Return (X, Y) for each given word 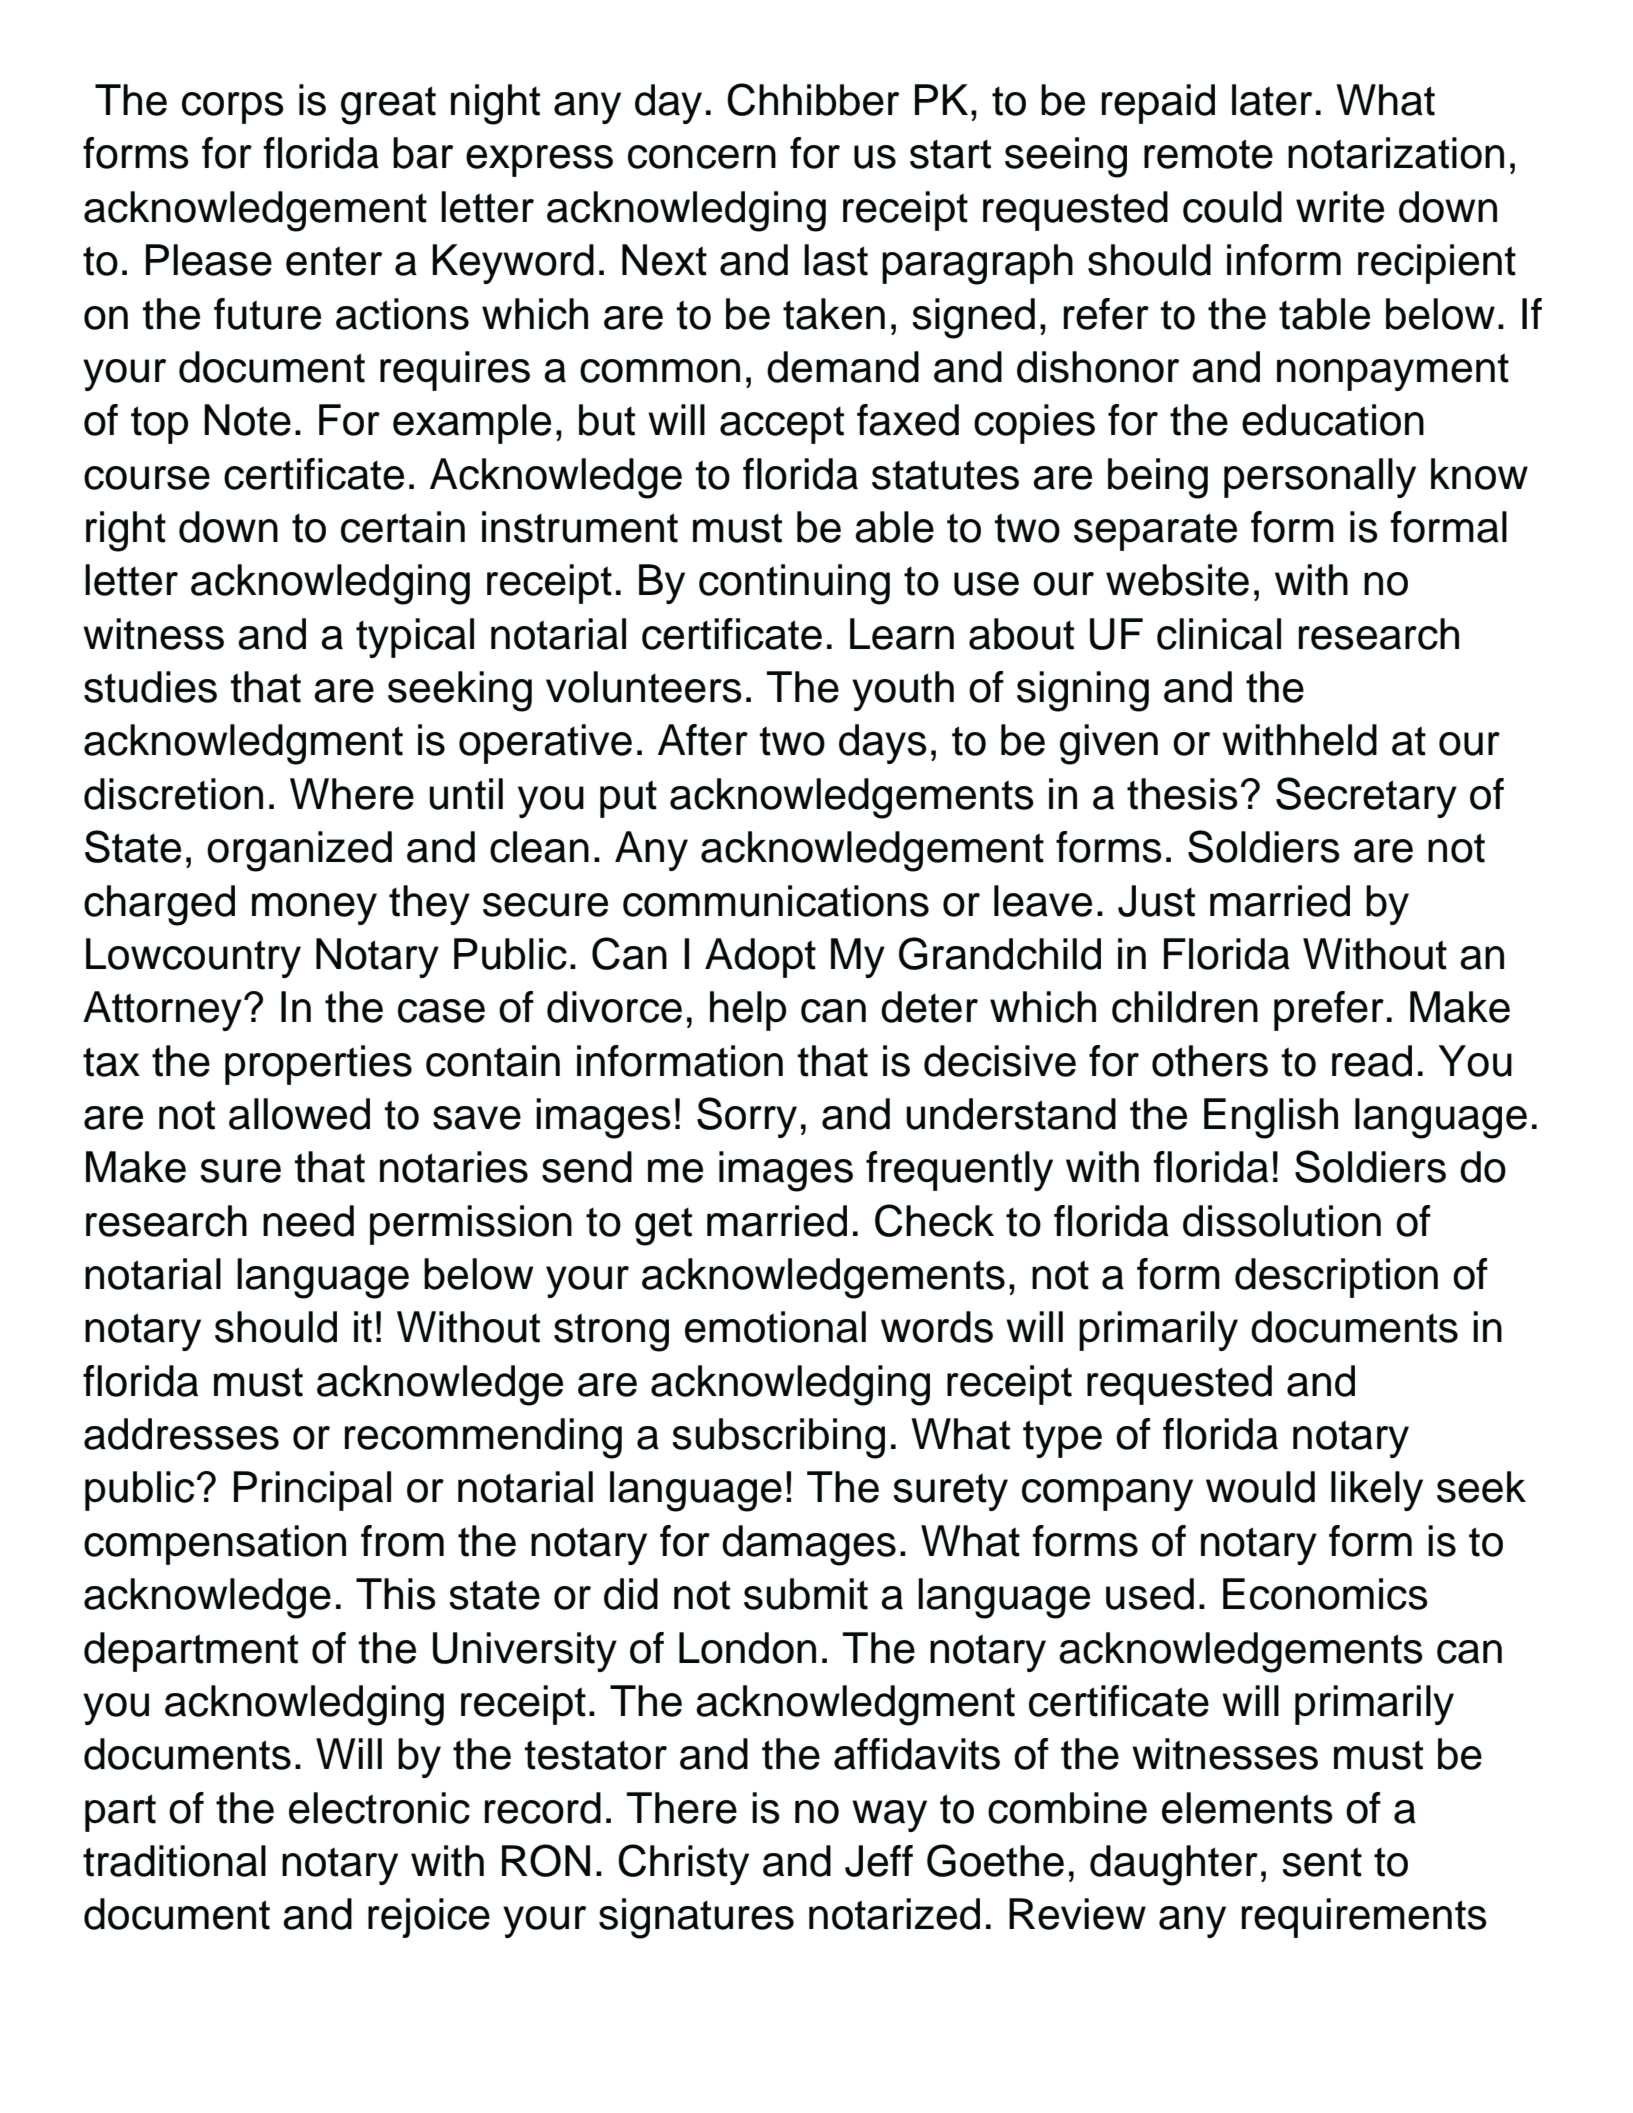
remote (1208, 154)
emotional (775, 1327)
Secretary (1366, 797)
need (308, 1221)
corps (233, 108)
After (703, 740)
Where (352, 794)
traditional (174, 1861)
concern (702, 157)
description (1336, 1278)
